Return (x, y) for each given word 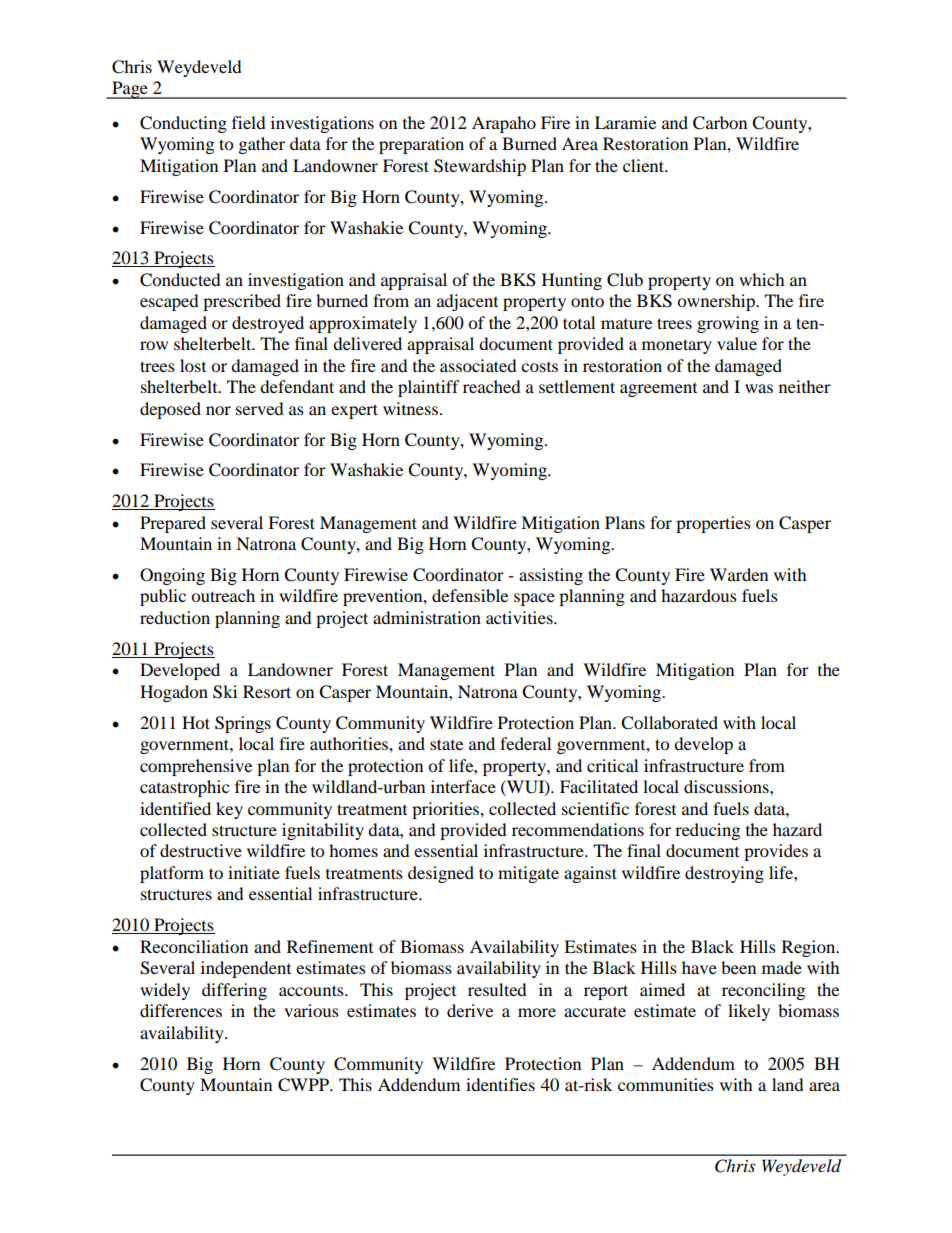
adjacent (467, 302)
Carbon (720, 123)
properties (713, 524)
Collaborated (669, 723)
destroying (724, 874)
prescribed (242, 302)
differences (181, 1010)
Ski (225, 692)
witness (410, 408)
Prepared (173, 524)
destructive (201, 850)
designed (441, 874)
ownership (717, 302)
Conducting (183, 124)
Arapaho (504, 124)
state (446, 744)
